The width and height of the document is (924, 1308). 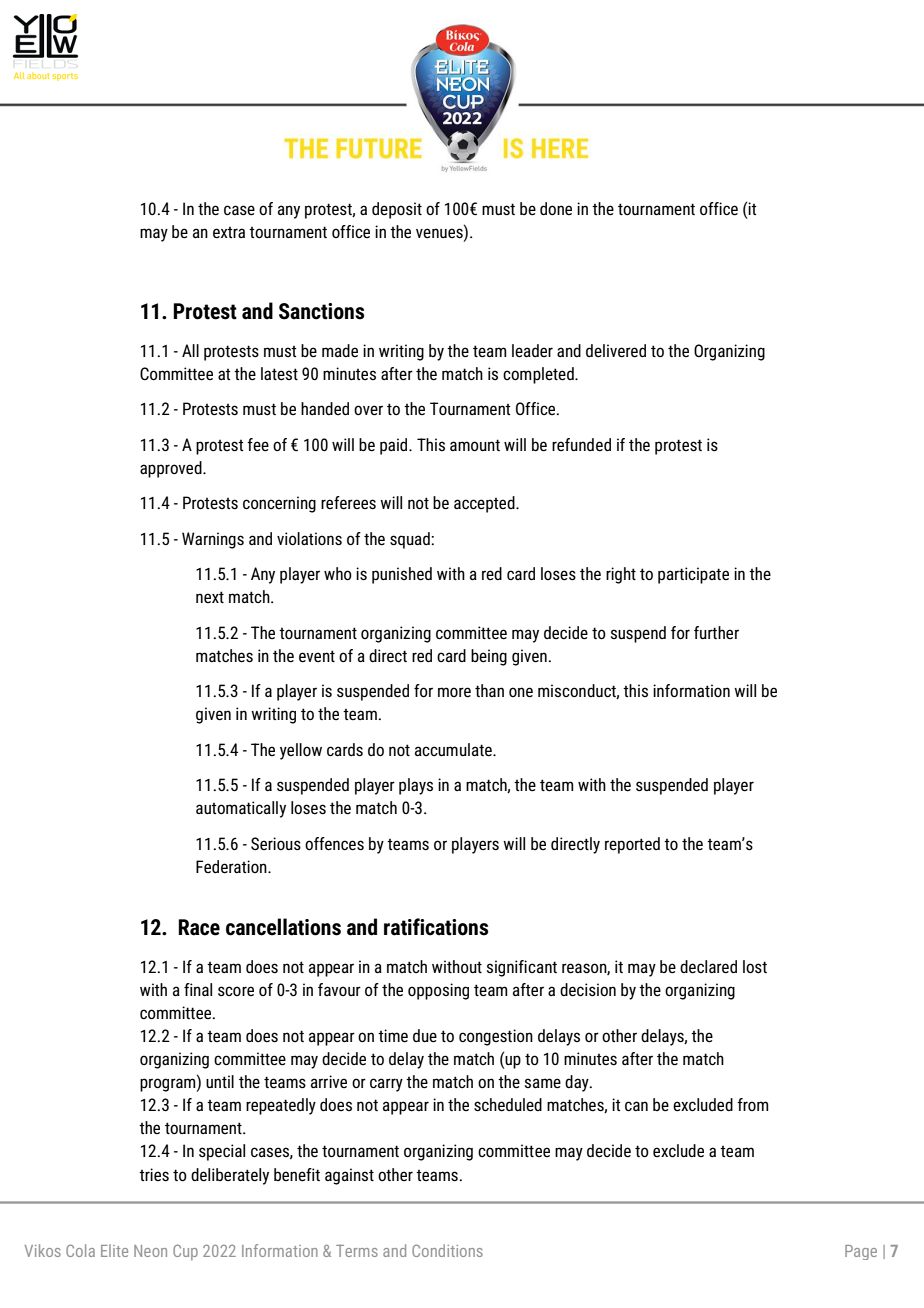 I want to click on Conditions, so click(x=447, y=1250).
